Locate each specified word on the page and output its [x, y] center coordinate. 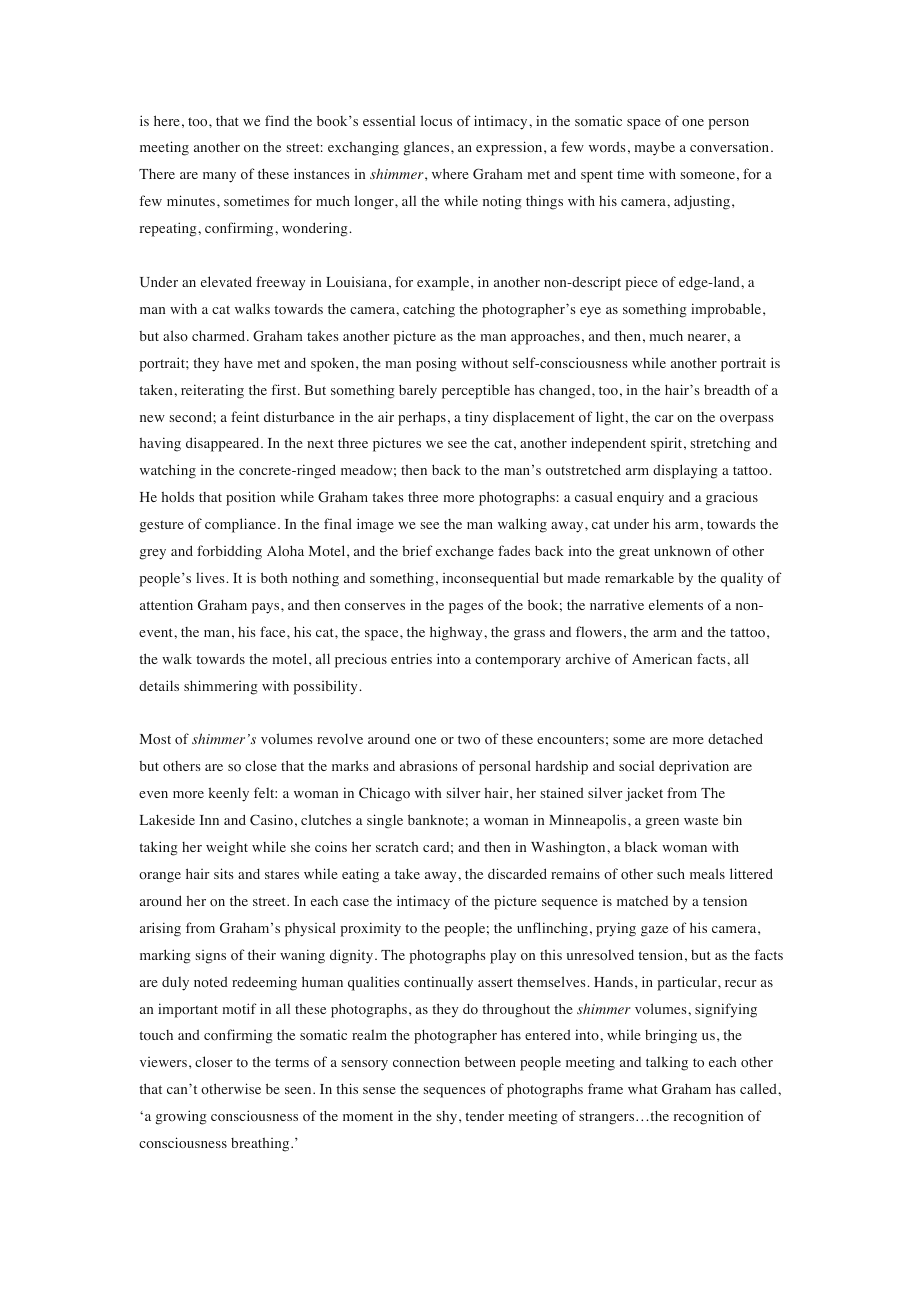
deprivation [694, 767]
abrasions [429, 766]
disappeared [224, 444]
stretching [721, 444]
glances [427, 148]
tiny [476, 419]
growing [181, 1117]
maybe [654, 148]
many [219, 177]
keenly [229, 794]
